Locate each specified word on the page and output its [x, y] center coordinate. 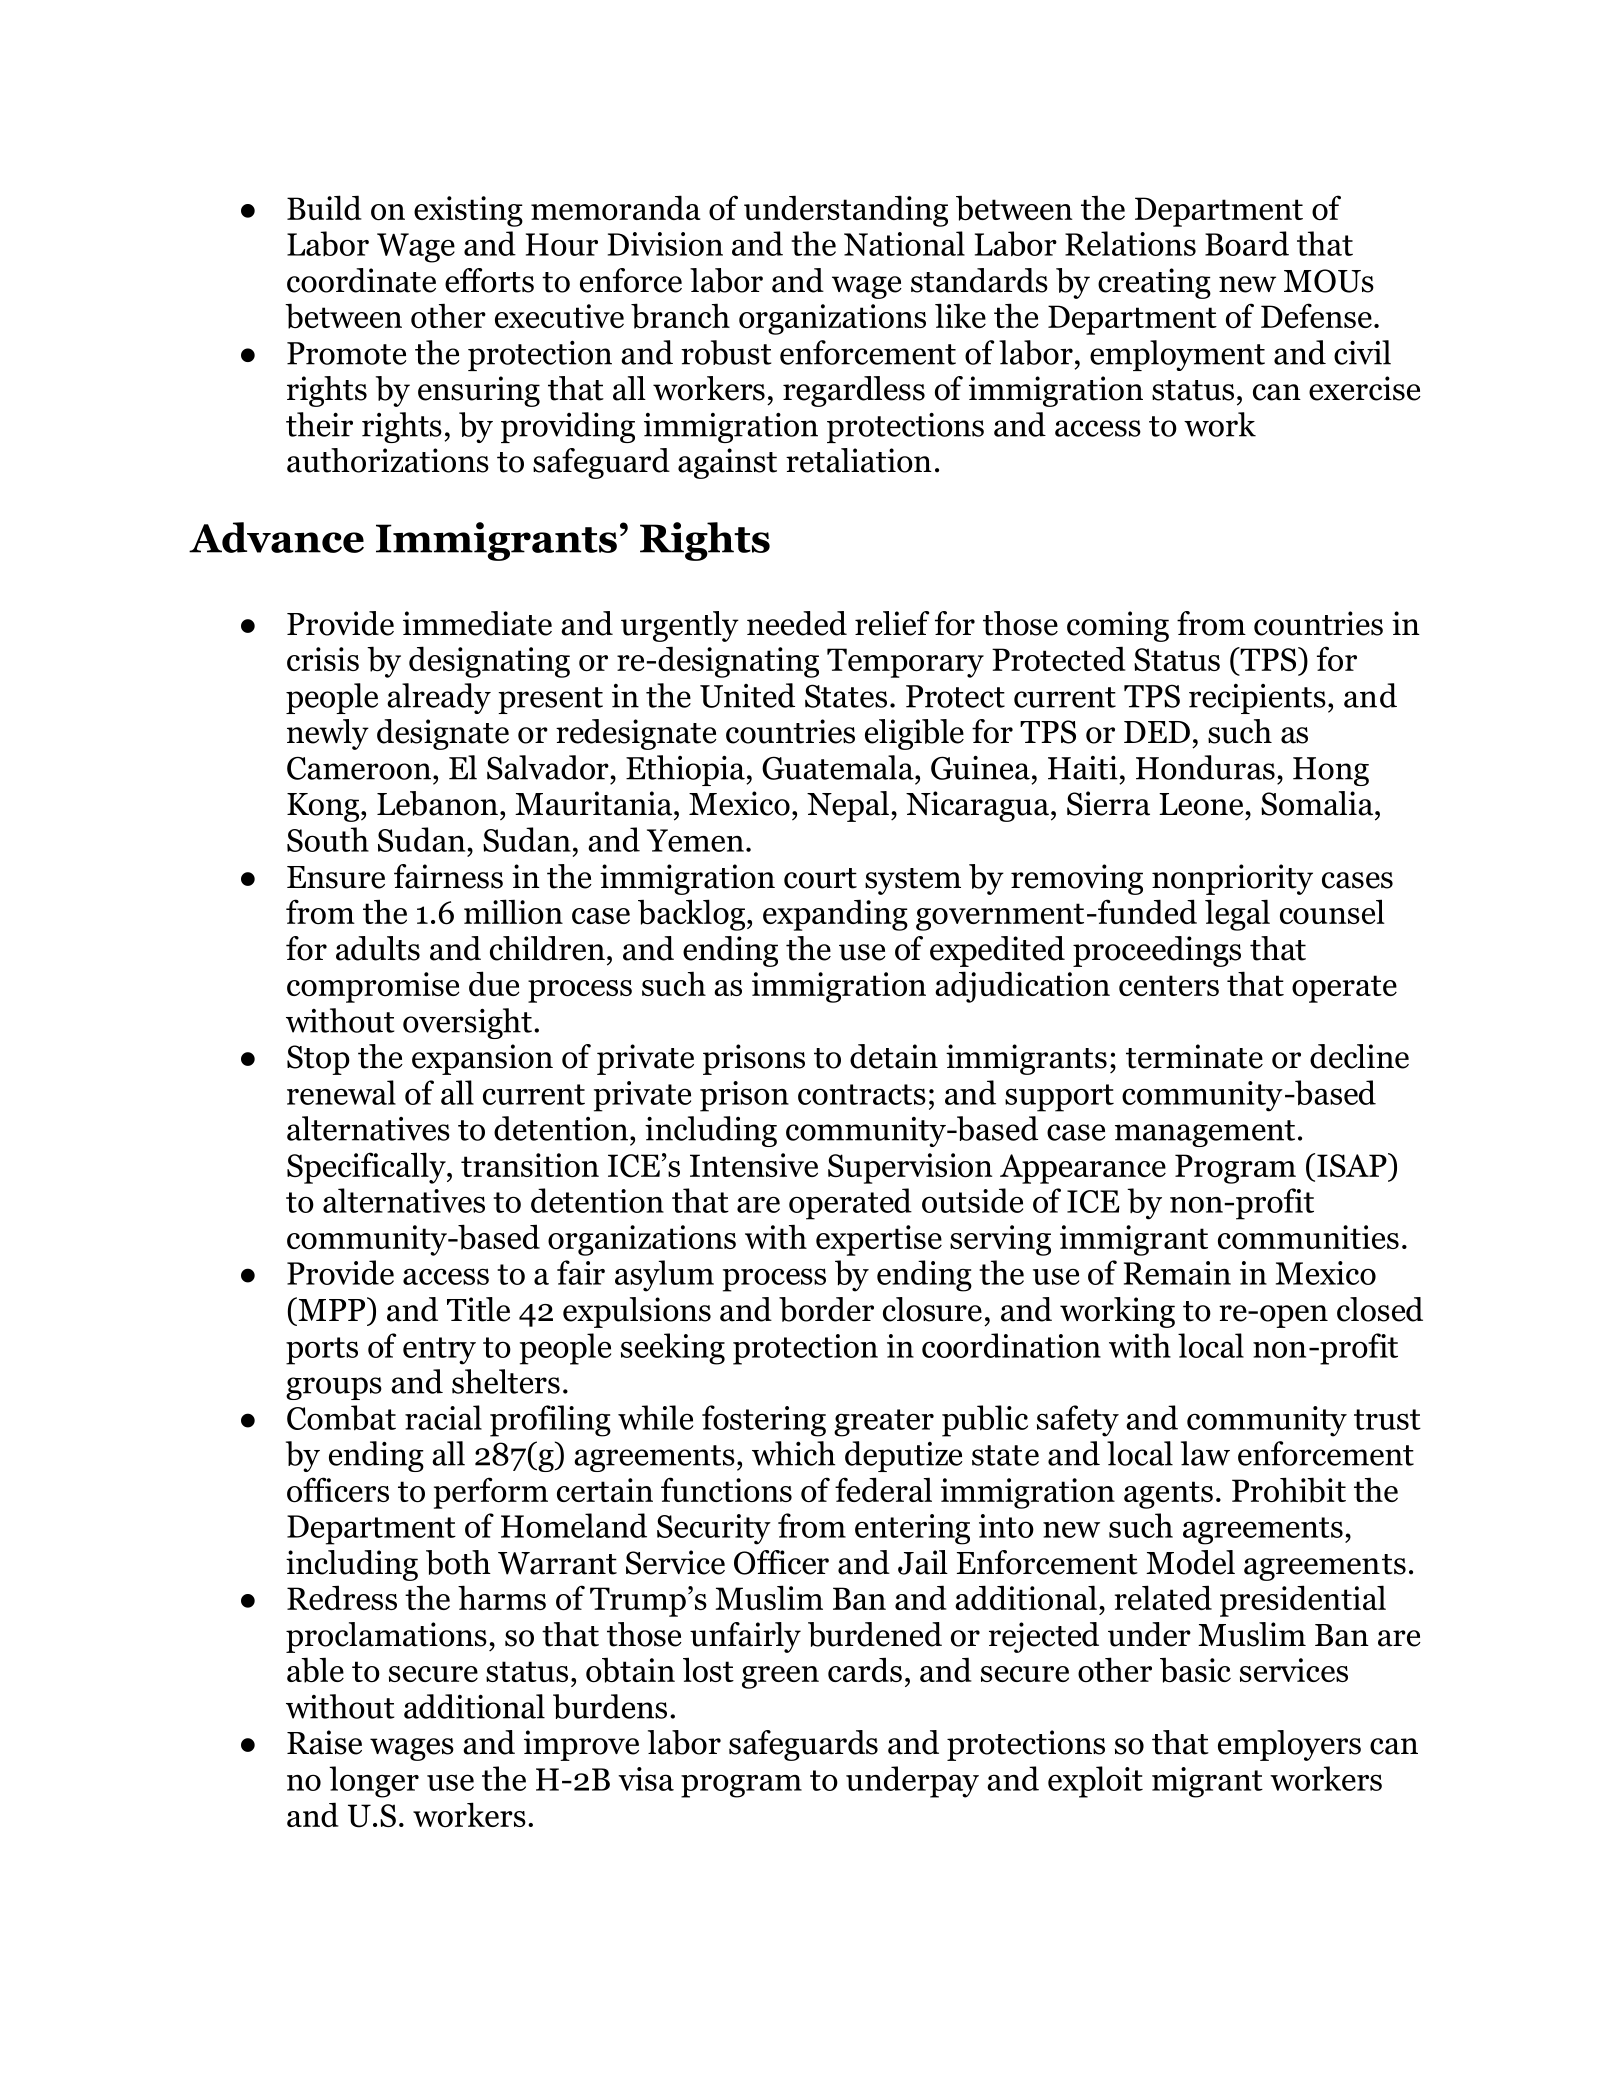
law [1205, 1453]
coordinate [361, 280]
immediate [477, 623]
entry [439, 1351]
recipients [1257, 699]
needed [797, 623]
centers [1169, 985]
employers [1289, 1745]
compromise [373, 987]
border [826, 1309]
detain [894, 1056]
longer [374, 1782]
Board [1247, 243]
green [780, 1677]
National [904, 243]
